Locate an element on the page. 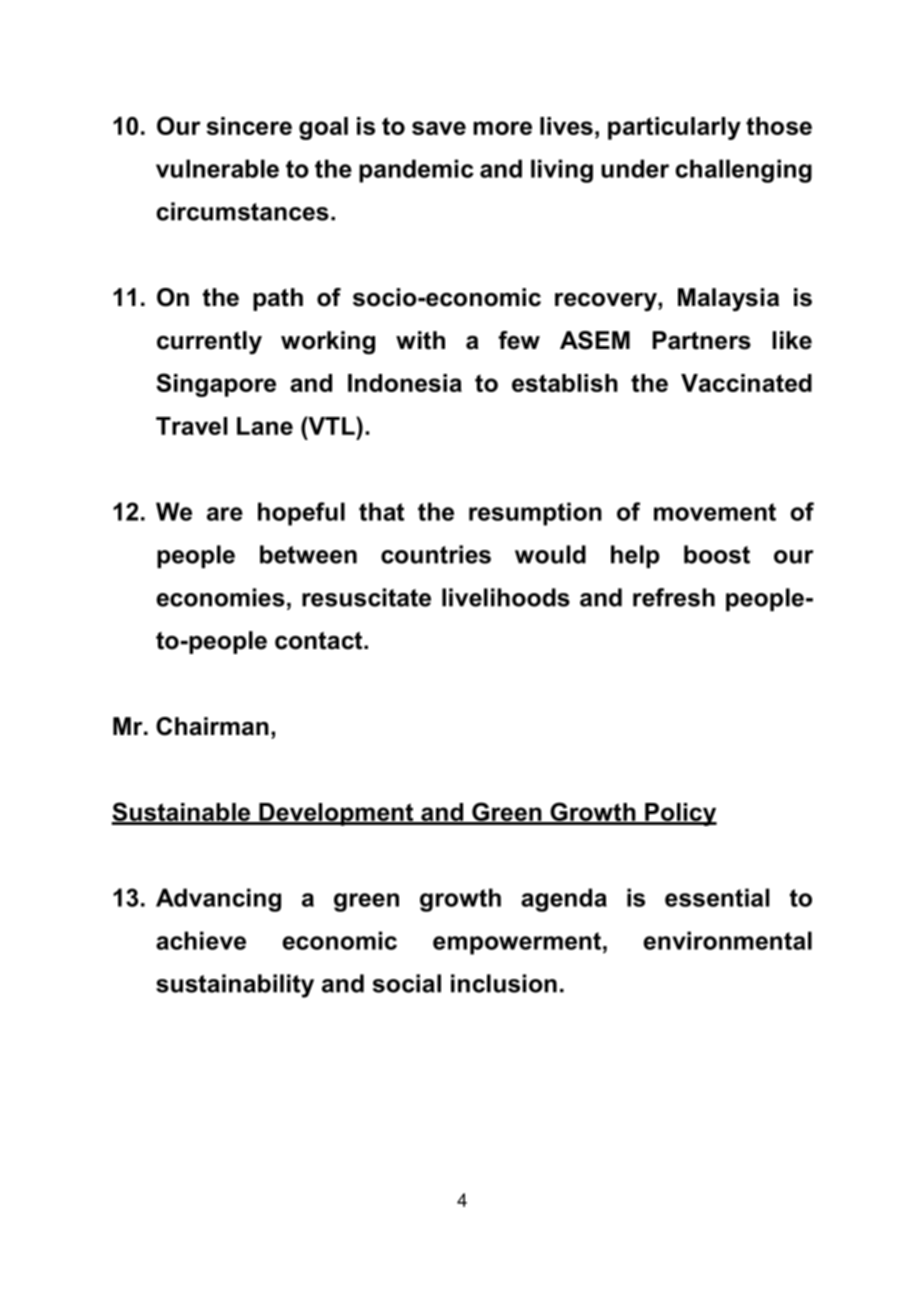 The image size is (924, 1308). more is located at coordinates (502, 128).
